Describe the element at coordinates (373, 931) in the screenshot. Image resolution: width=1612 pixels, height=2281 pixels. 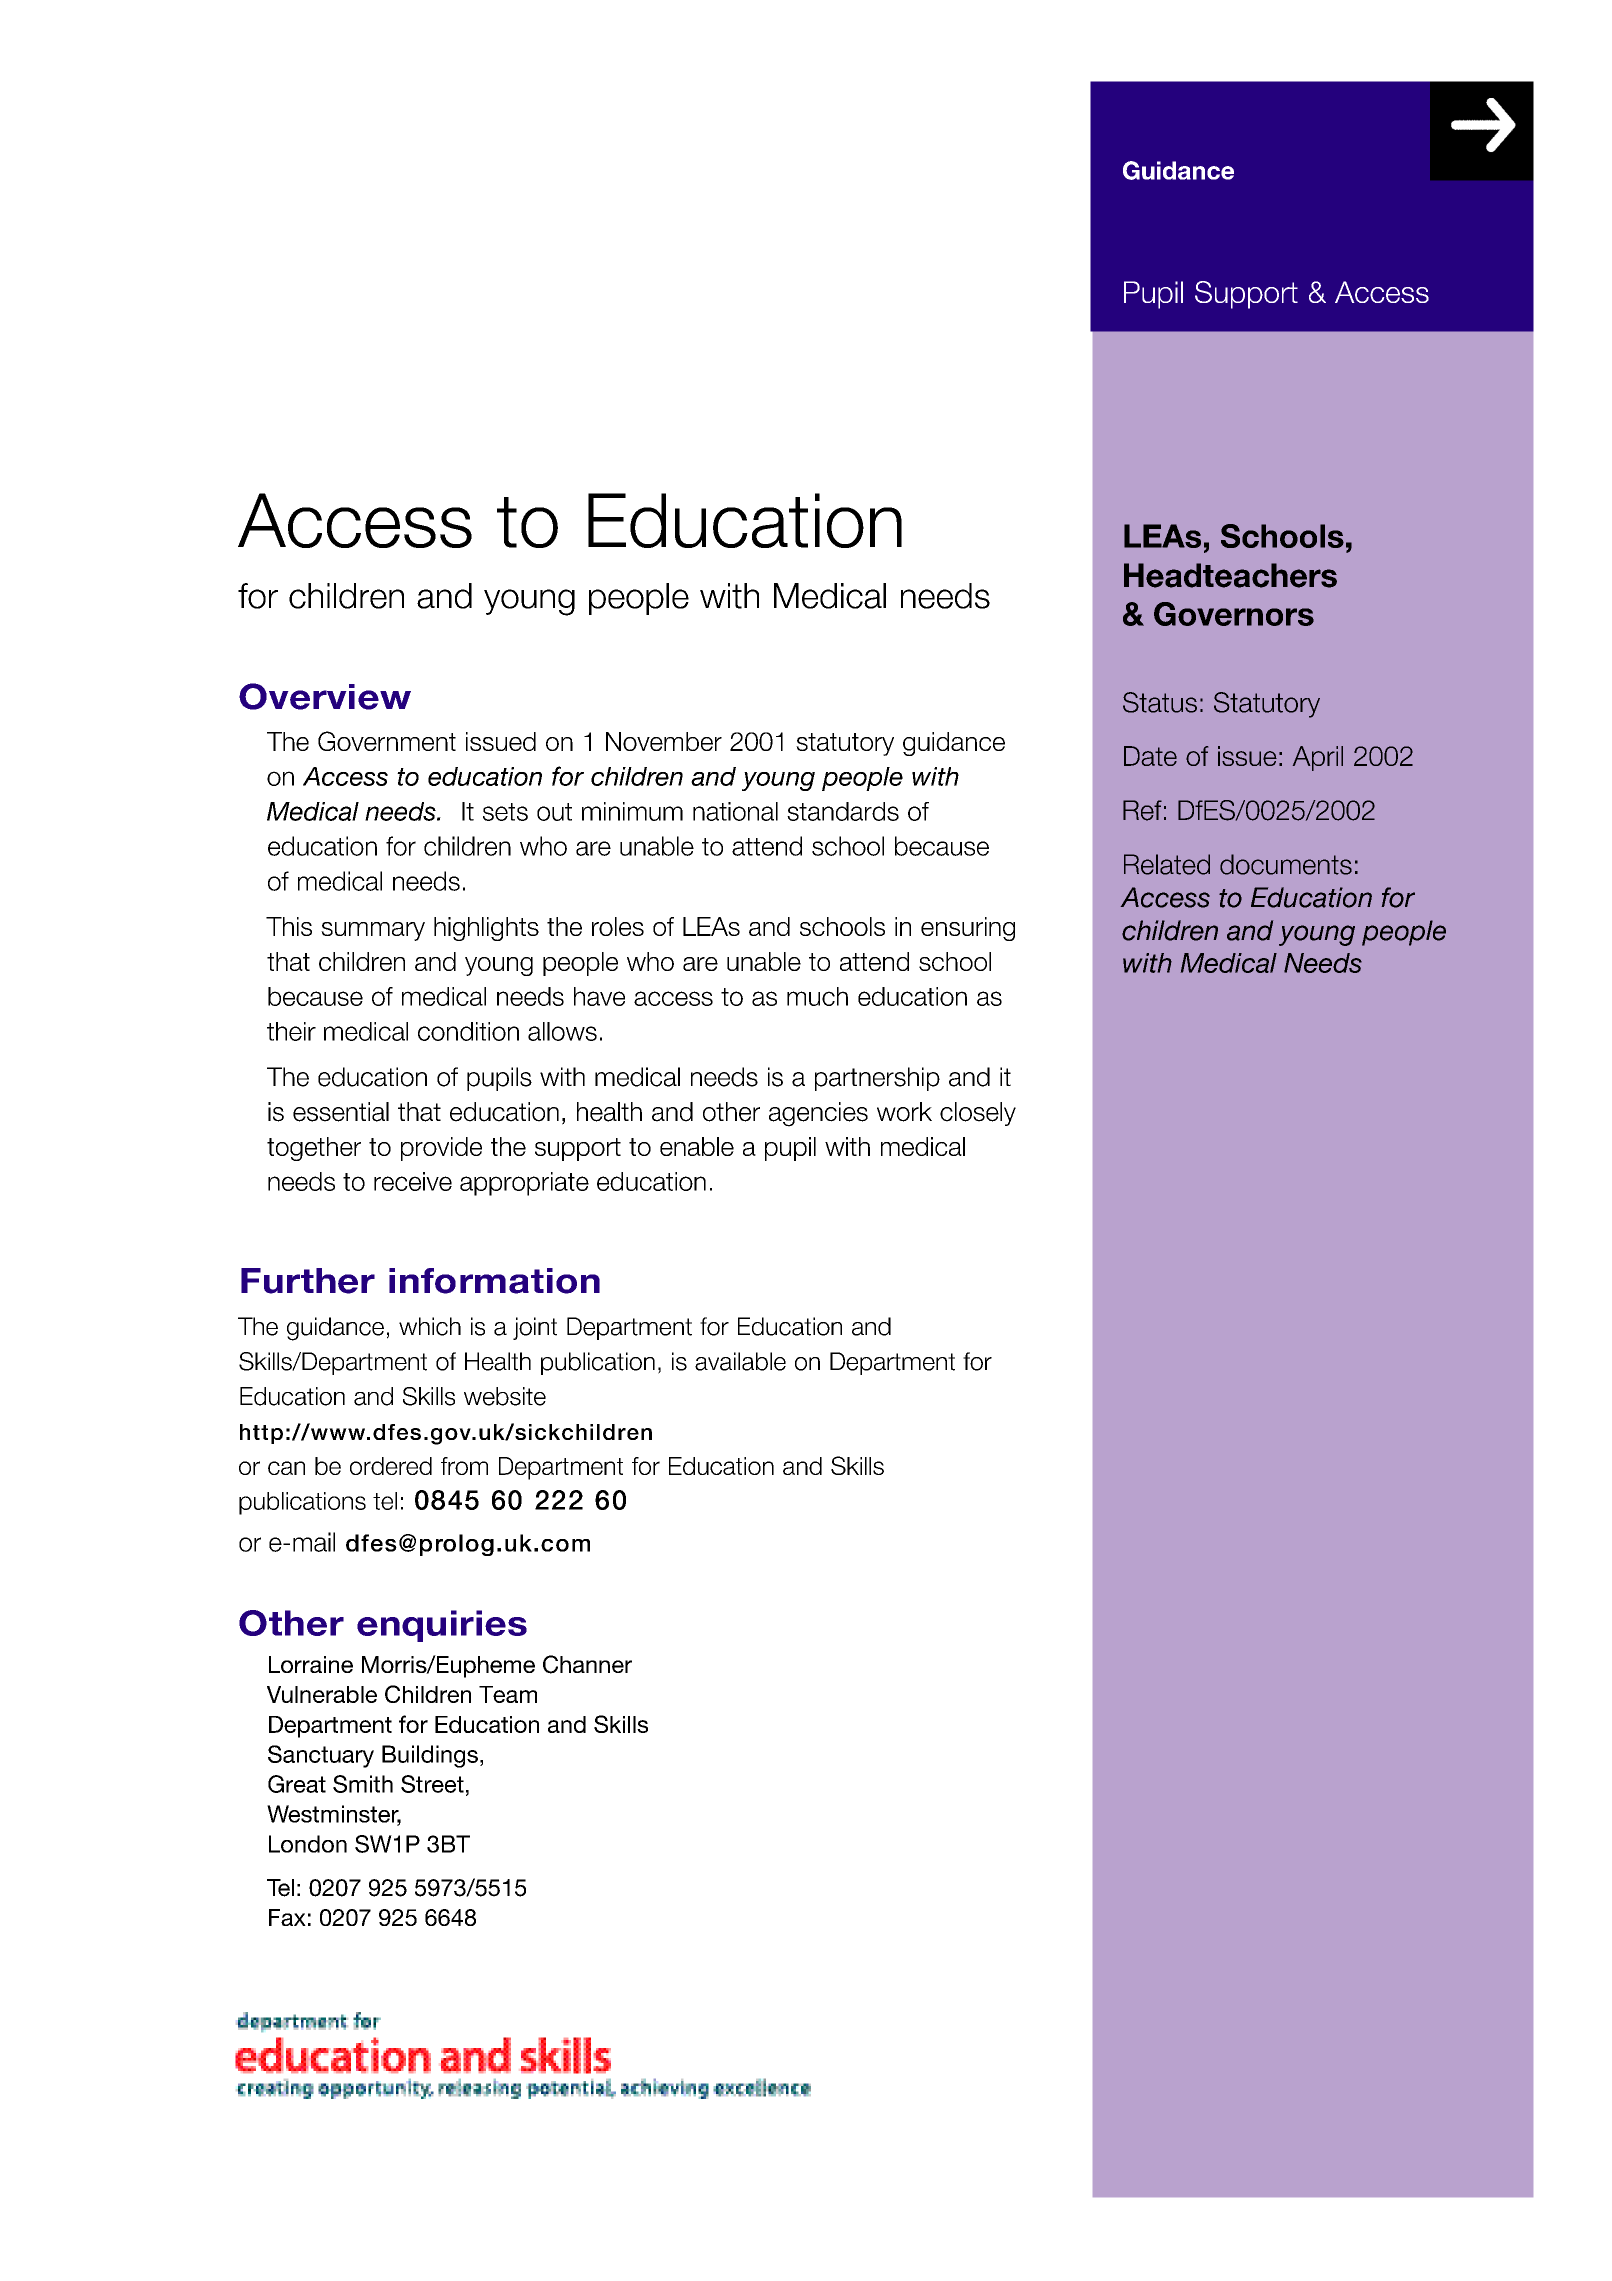
I see `summary` at that location.
